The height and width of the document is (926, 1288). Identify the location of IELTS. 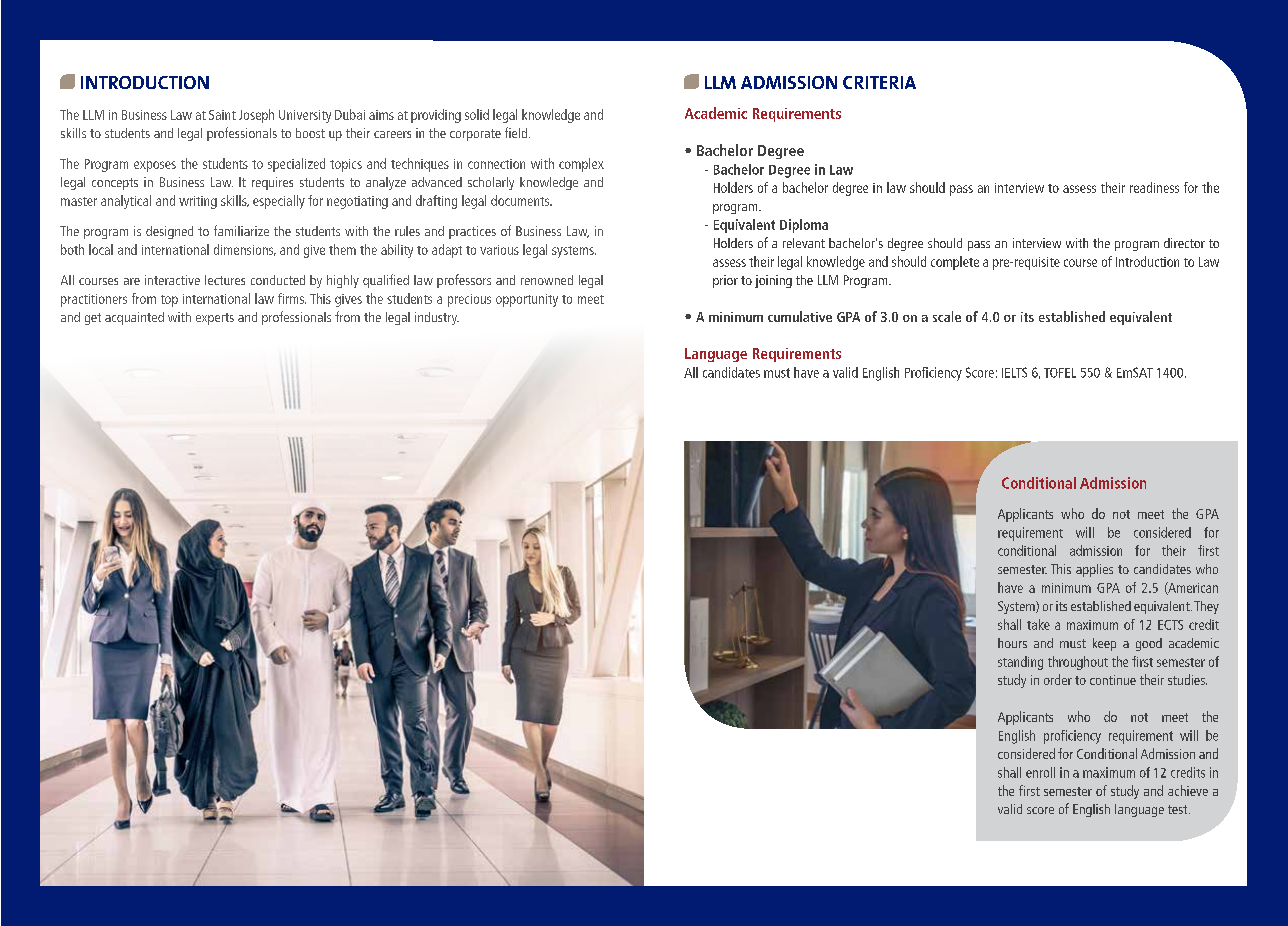
(1014, 372).
